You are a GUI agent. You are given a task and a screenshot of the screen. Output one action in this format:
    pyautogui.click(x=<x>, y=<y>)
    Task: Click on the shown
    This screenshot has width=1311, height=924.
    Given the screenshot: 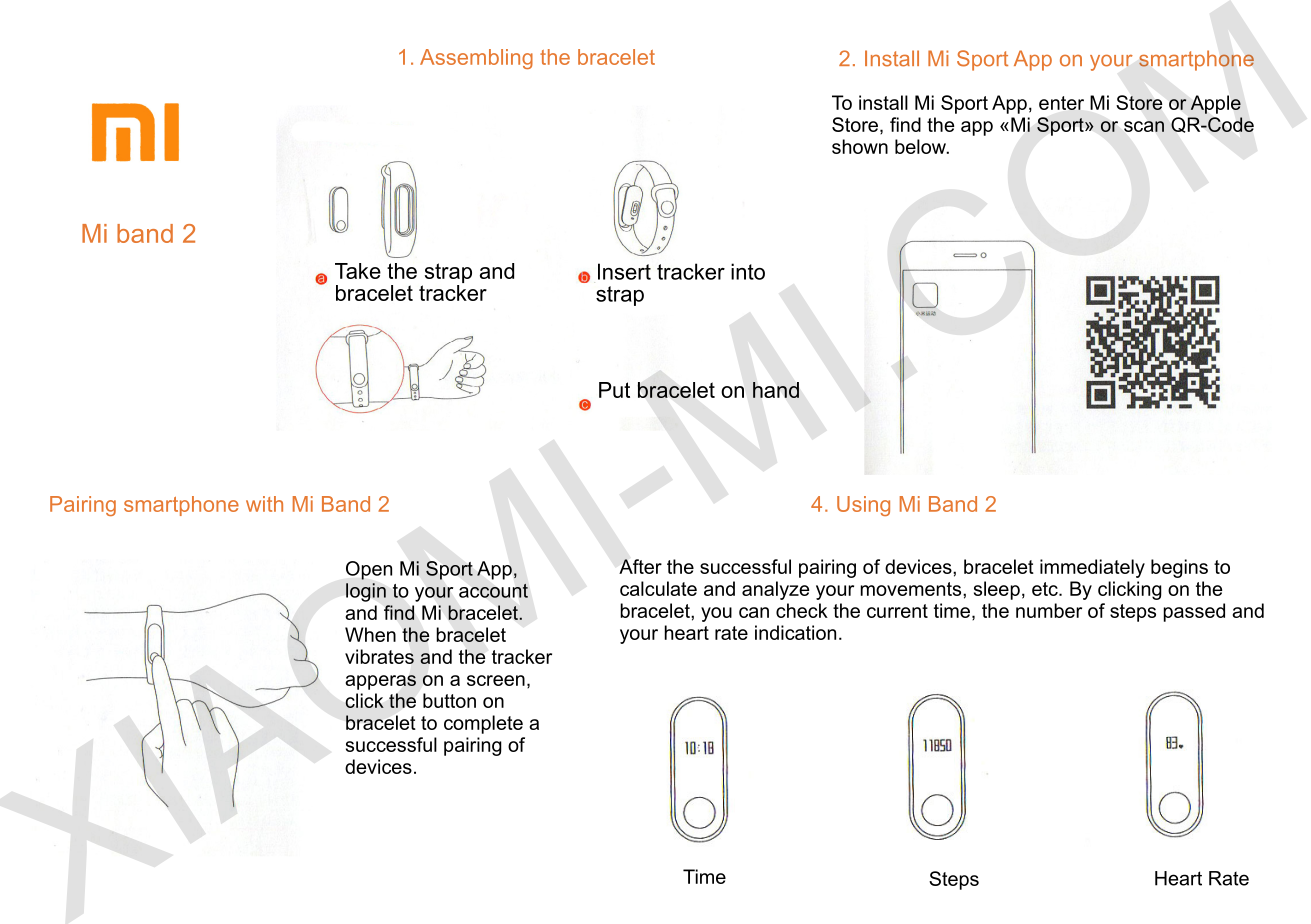 What is the action you would take?
    pyautogui.click(x=860, y=146)
